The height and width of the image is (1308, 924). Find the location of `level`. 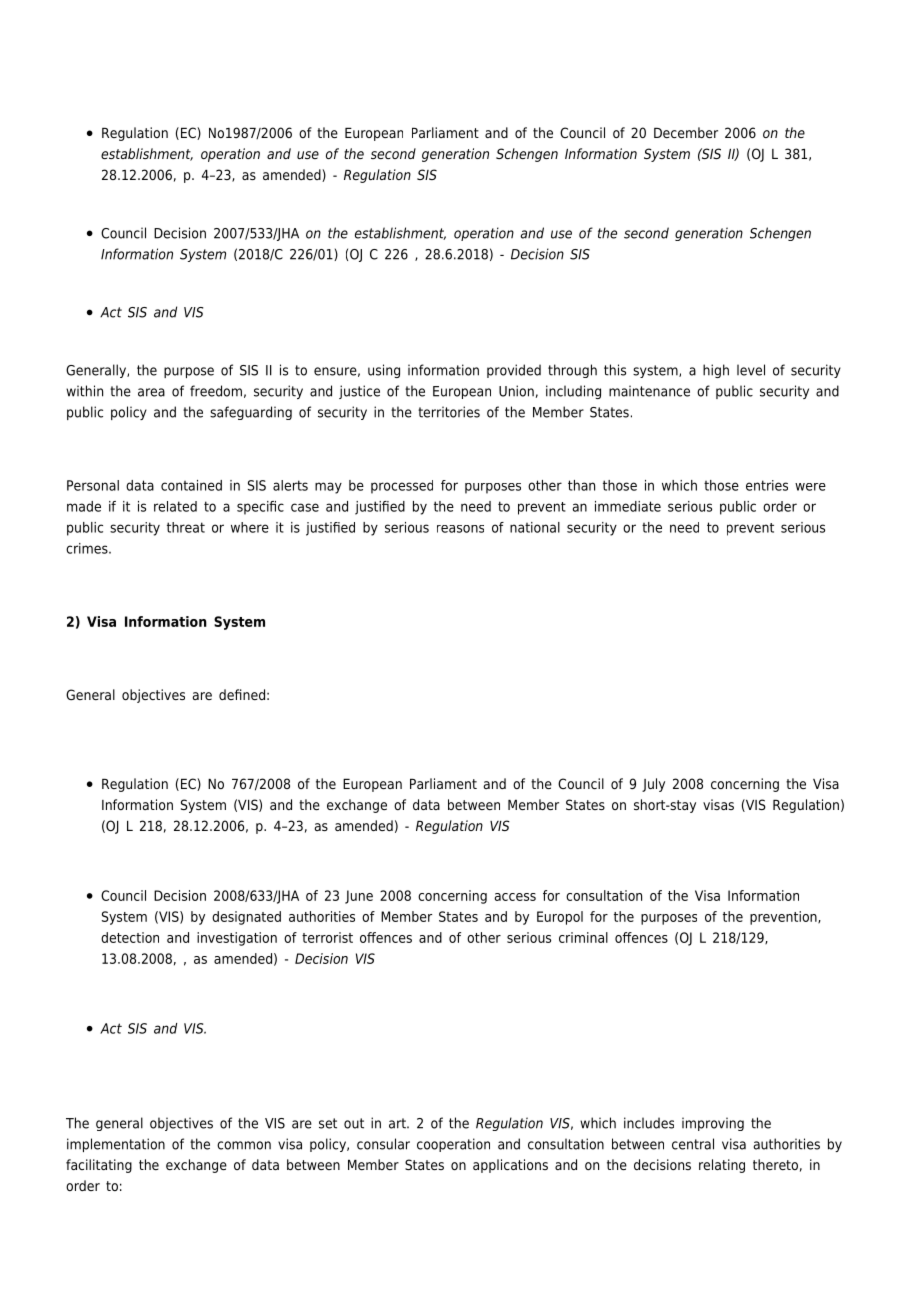

level is located at coordinates (751, 370).
